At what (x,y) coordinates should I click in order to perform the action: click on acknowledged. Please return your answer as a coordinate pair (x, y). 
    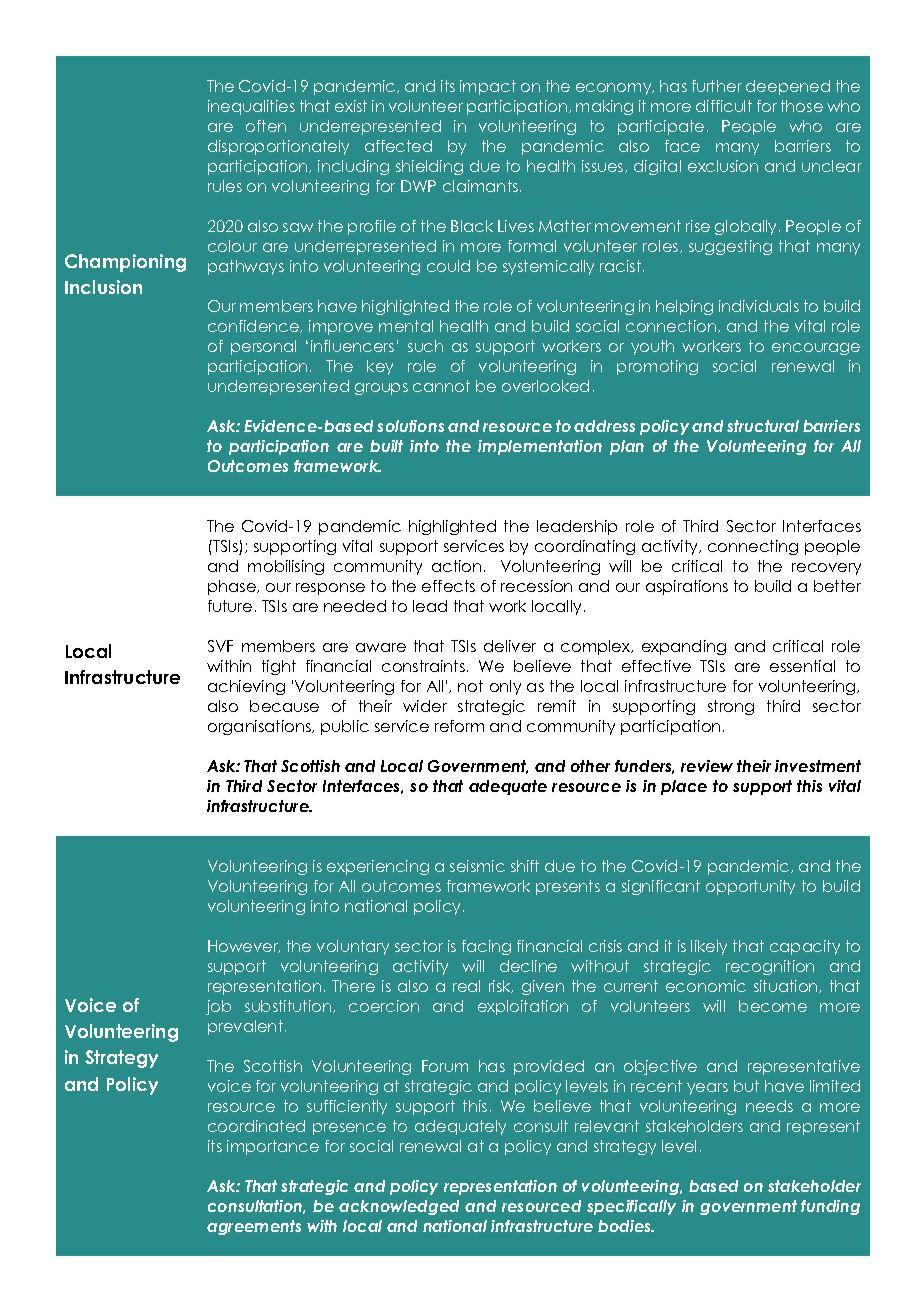
    Looking at the image, I should click on (399, 1207).
